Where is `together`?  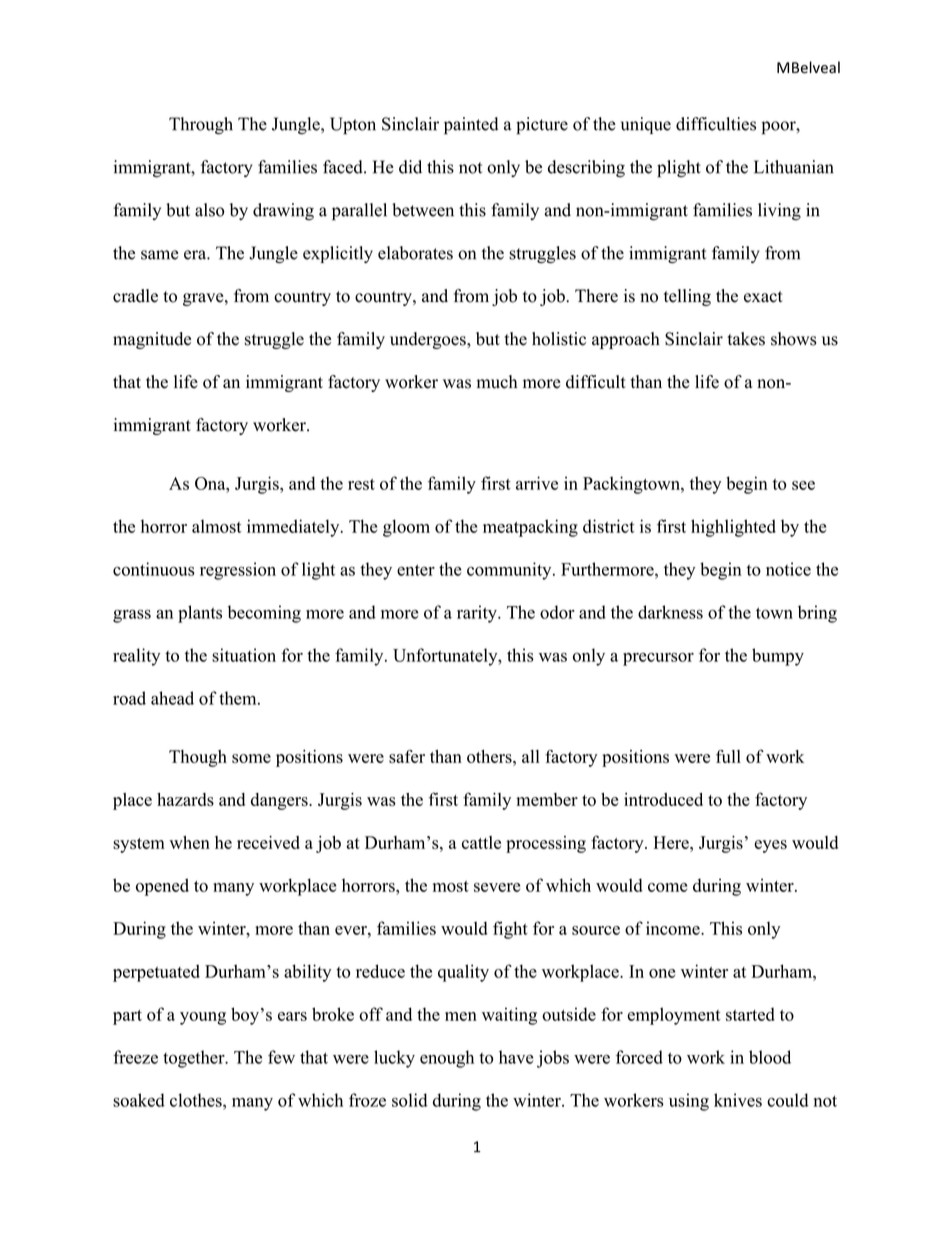 together is located at coordinates (195, 1059).
